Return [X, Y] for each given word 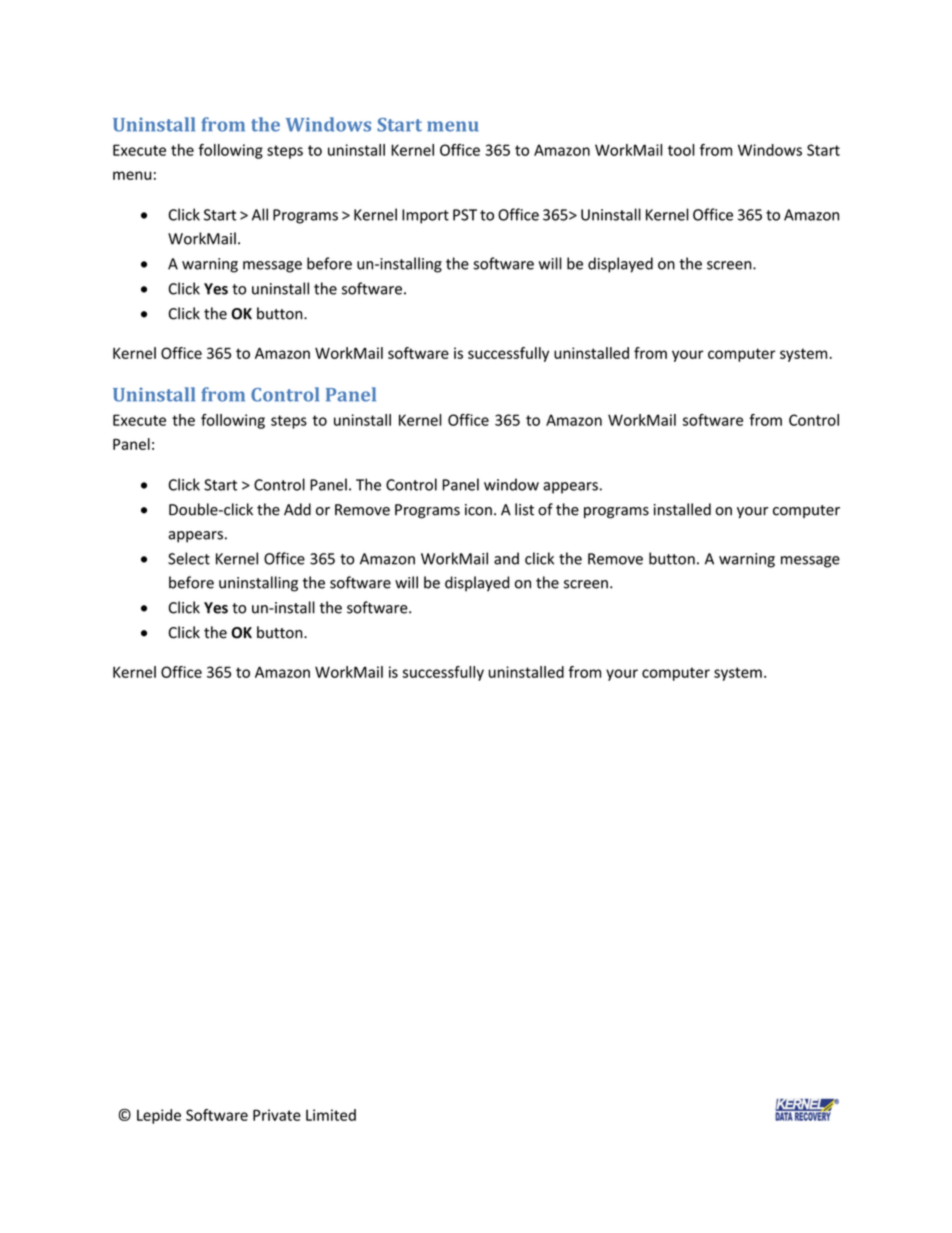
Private [277, 1115]
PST [465, 215]
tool [681, 150]
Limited [331, 1115]
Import [425, 216]
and [506, 558]
